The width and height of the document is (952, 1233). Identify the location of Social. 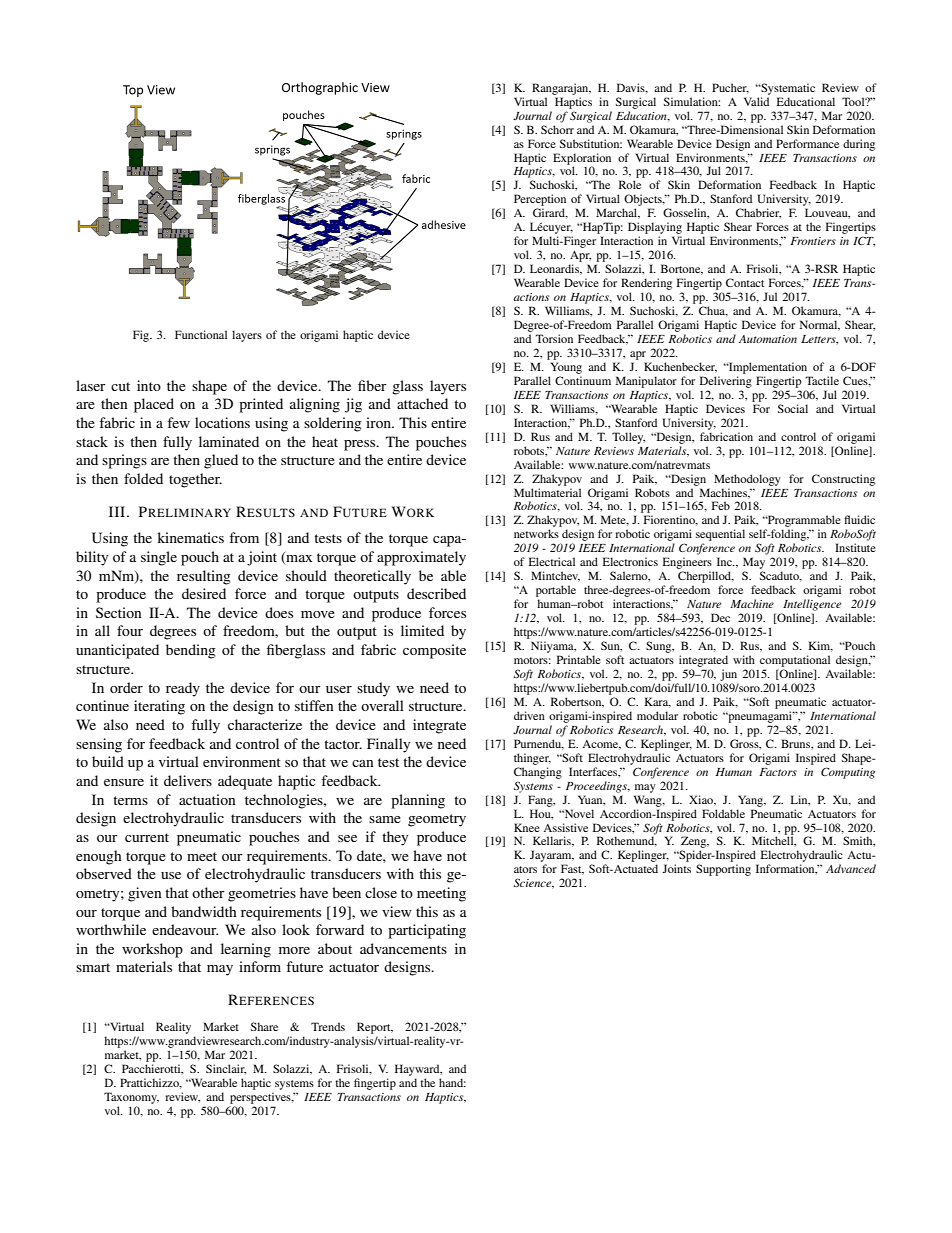
(793, 408).
